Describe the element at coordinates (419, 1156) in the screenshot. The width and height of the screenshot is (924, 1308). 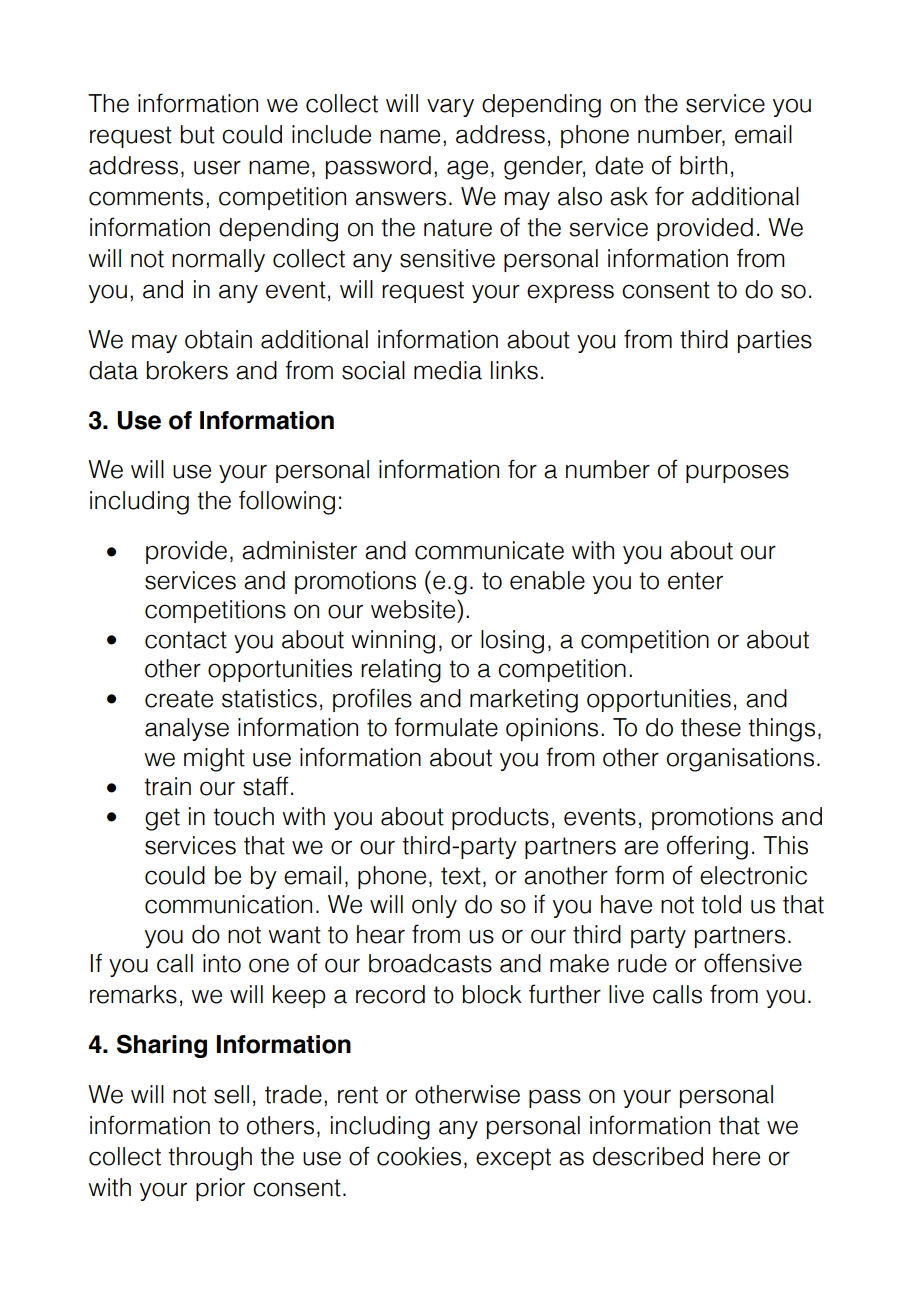
I see `cookies` at that location.
